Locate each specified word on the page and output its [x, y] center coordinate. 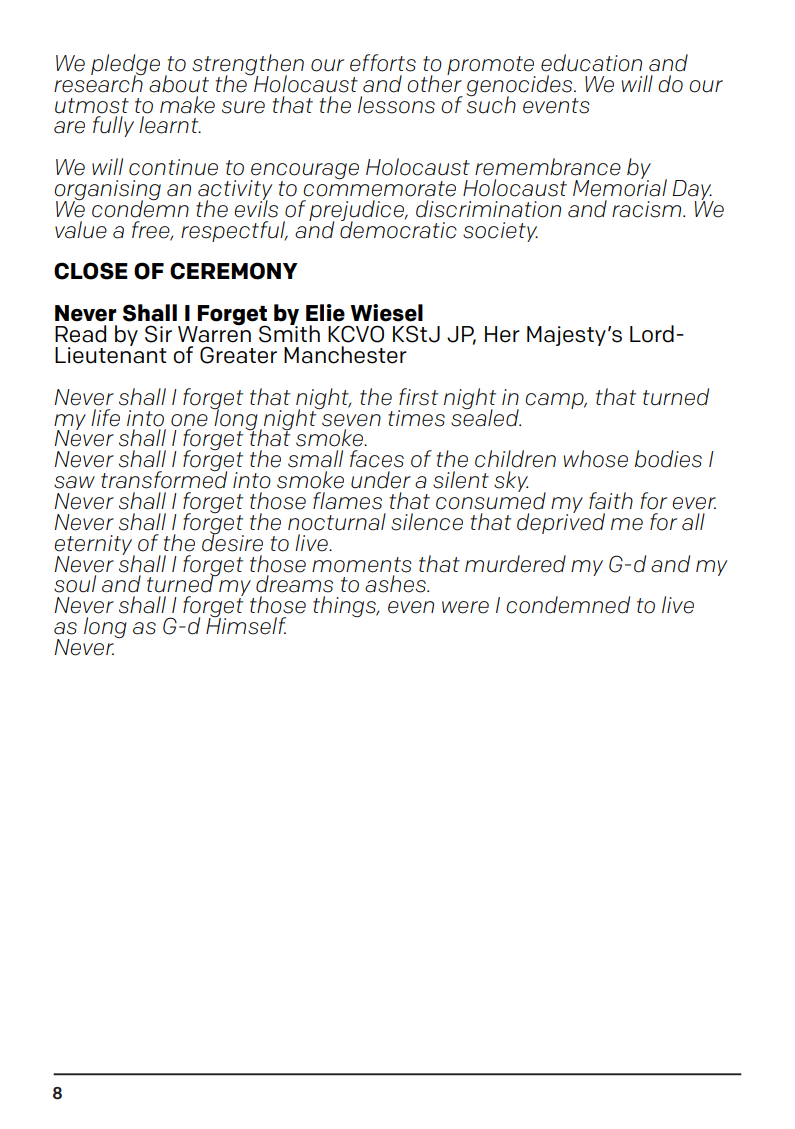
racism [648, 209]
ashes [396, 584]
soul [75, 584]
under [381, 480]
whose [596, 459]
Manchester [345, 355]
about [179, 84]
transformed [164, 479]
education [591, 63]
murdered [515, 564]
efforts [383, 63]
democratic [398, 229]
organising [107, 191]
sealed [486, 416]
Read [80, 334]
